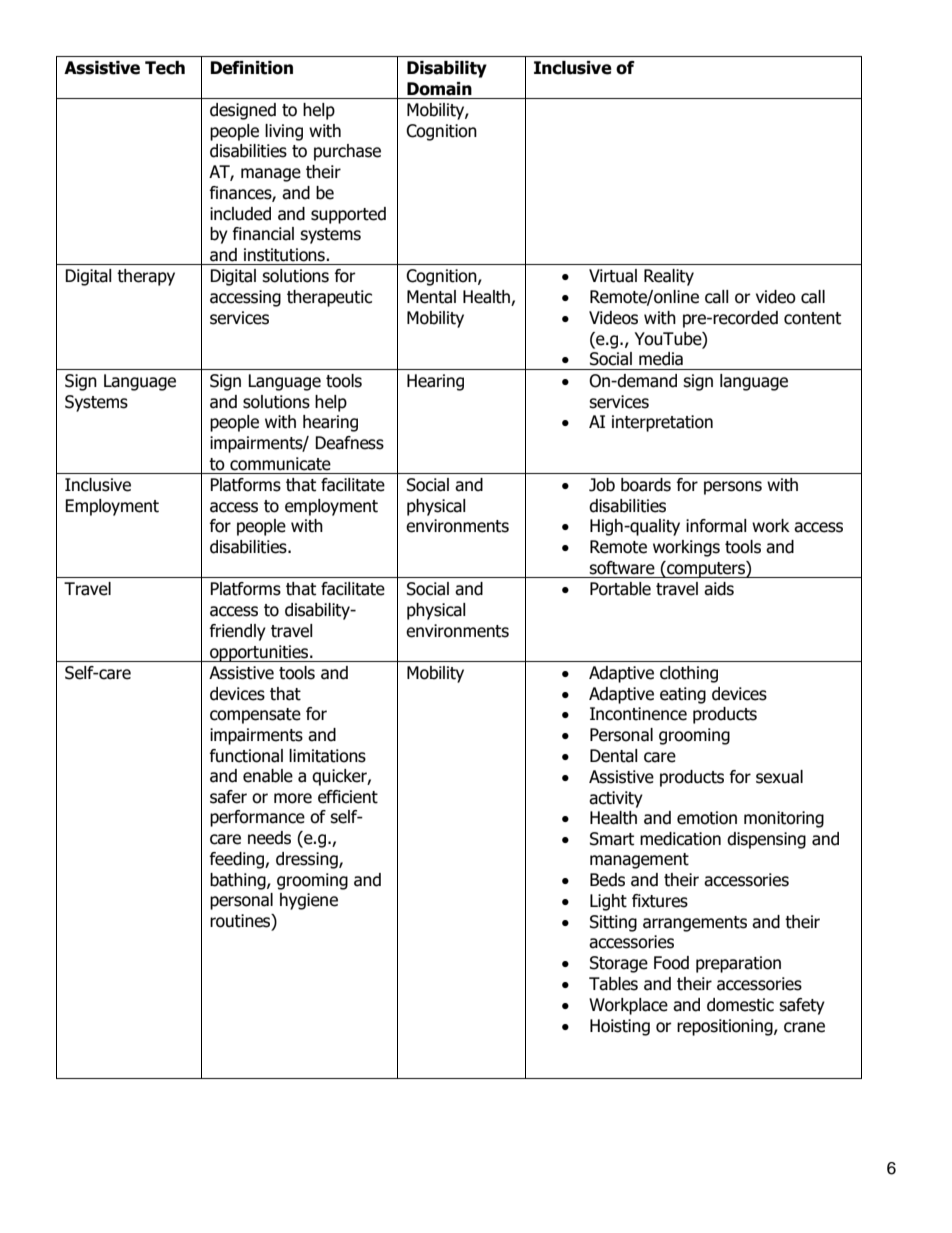 The image size is (952, 1233). Describe the element at coordinates (622, 568) in the screenshot. I see `software` at that location.
